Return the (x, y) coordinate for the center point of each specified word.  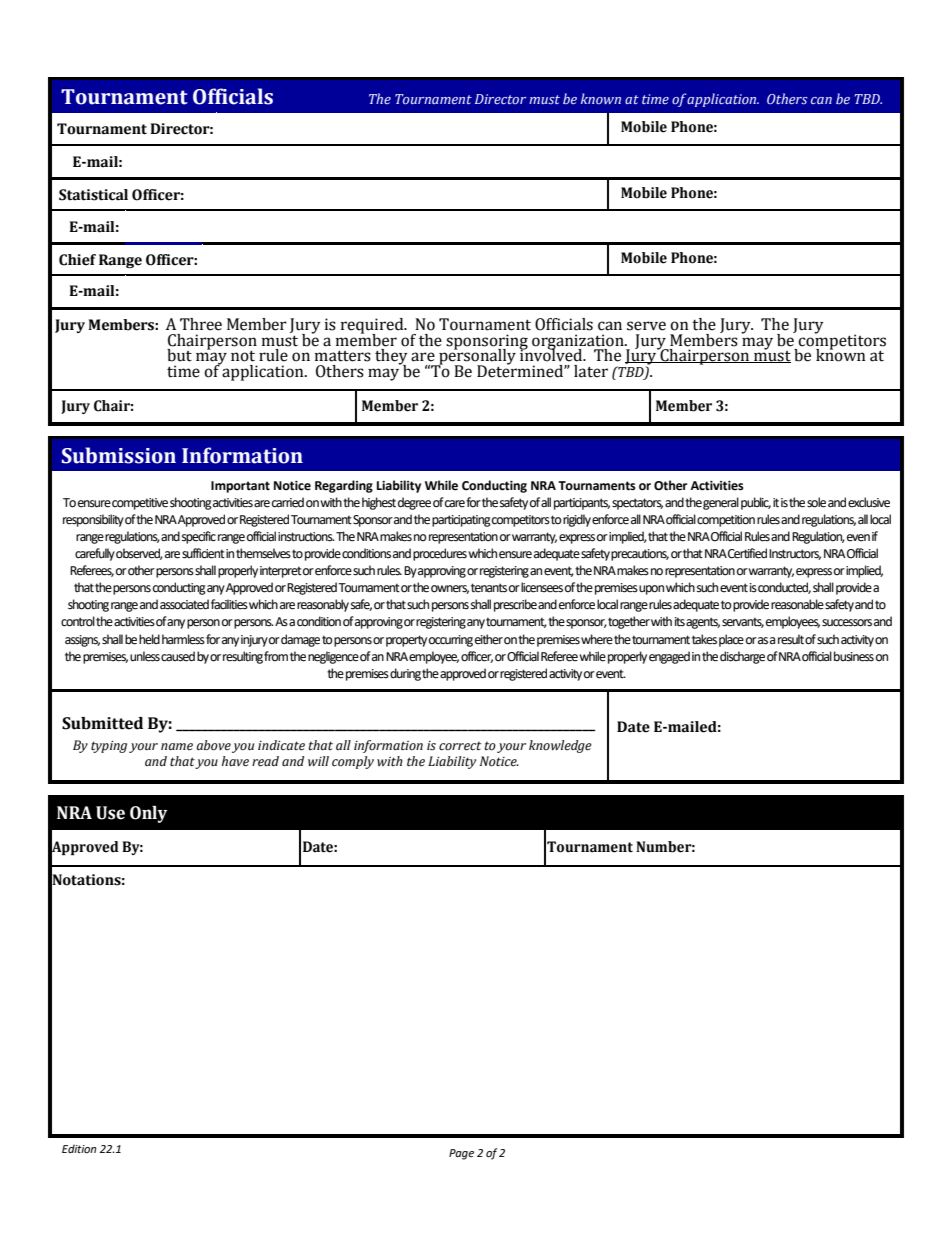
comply (353, 762)
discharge (742, 657)
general (721, 503)
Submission (119, 455)
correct (460, 746)
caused (178, 656)
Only (148, 814)
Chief (77, 260)
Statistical (93, 195)
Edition (79, 1149)
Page (461, 1154)
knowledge (560, 746)
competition (726, 521)
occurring (451, 641)
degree (414, 503)
